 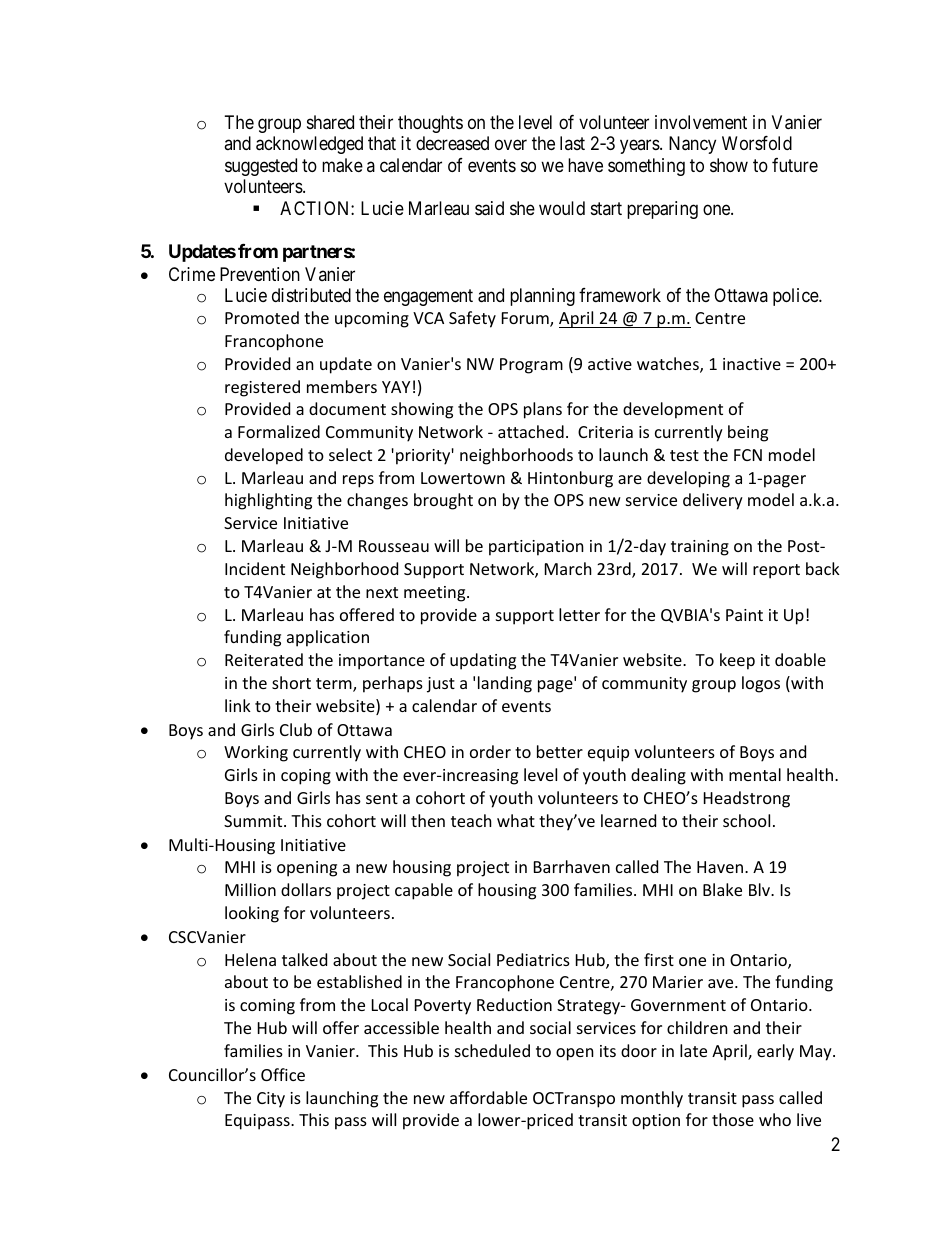 I want to click on suggested, so click(x=261, y=167).
